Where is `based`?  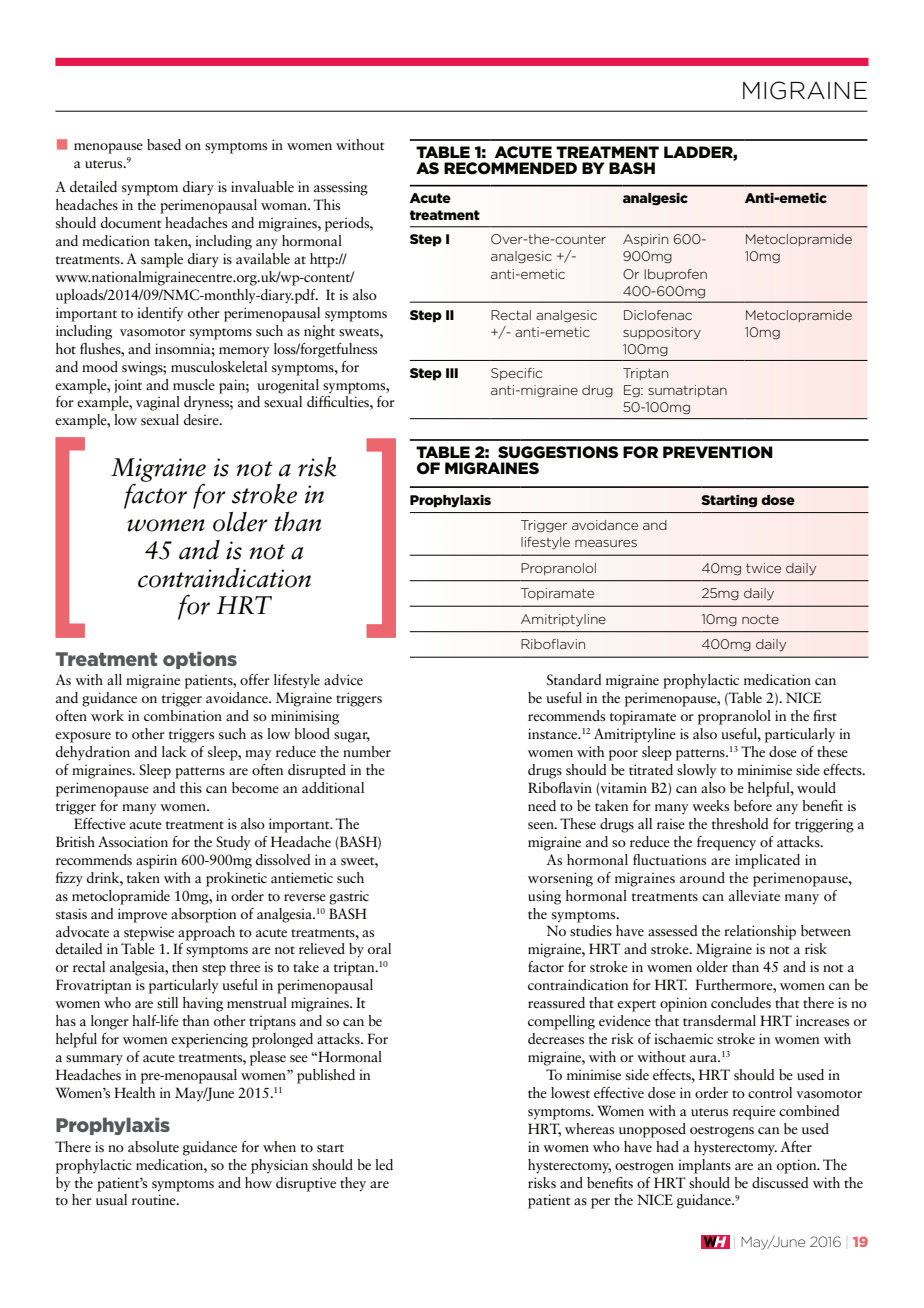
based is located at coordinates (164, 145).
